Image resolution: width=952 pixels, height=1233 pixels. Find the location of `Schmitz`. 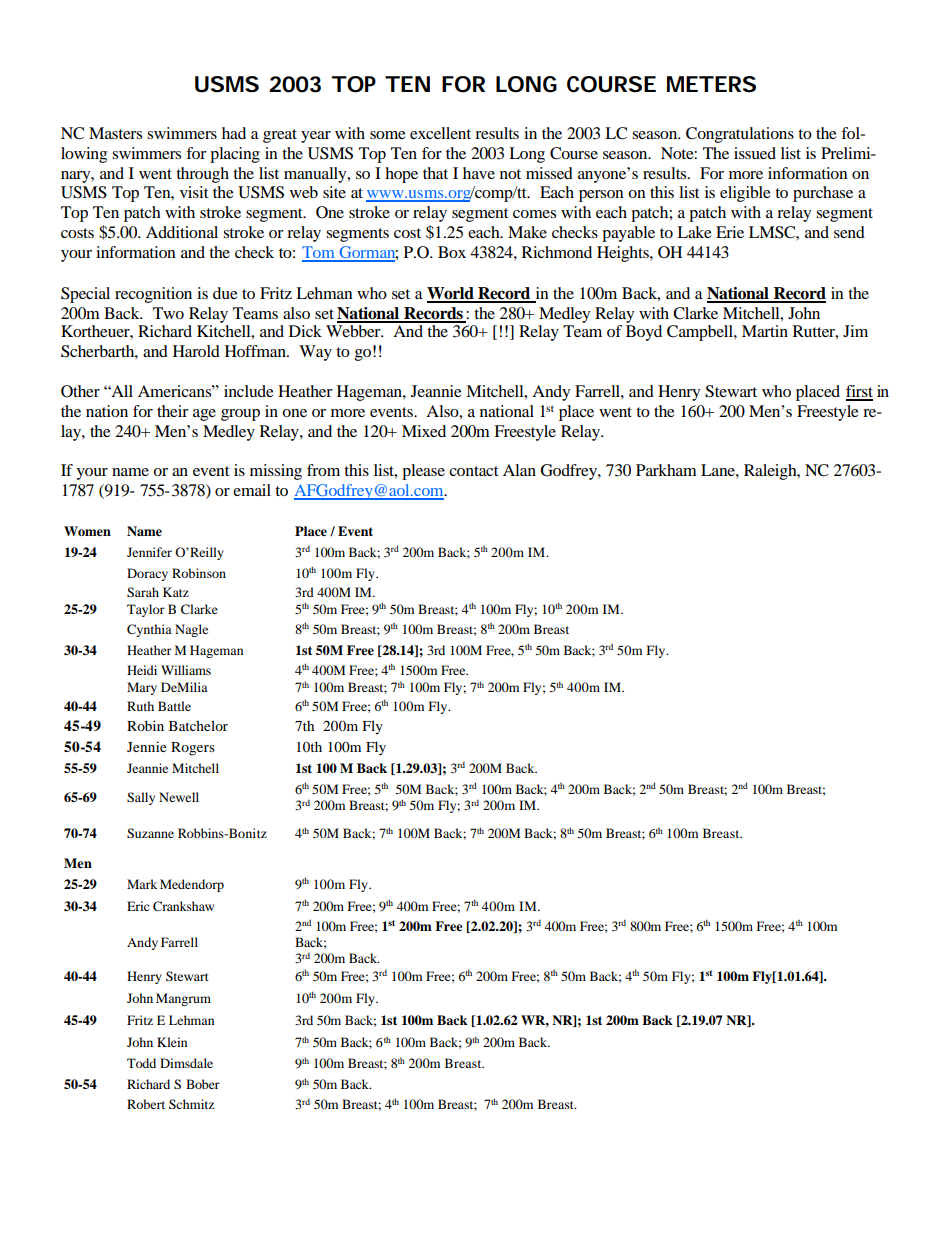

Schmitz is located at coordinates (191, 1104).
